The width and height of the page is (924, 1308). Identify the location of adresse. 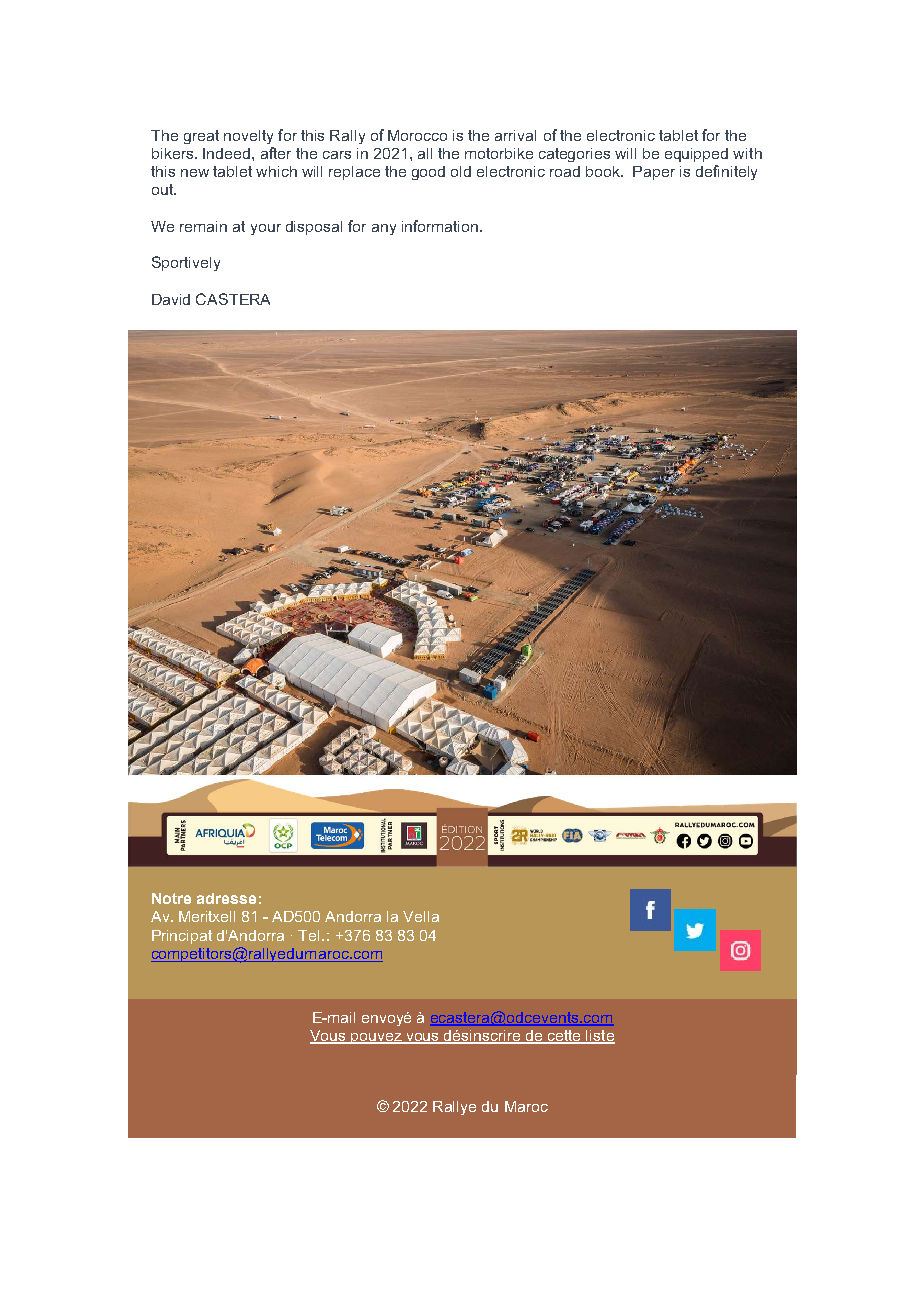
(226, 898).
